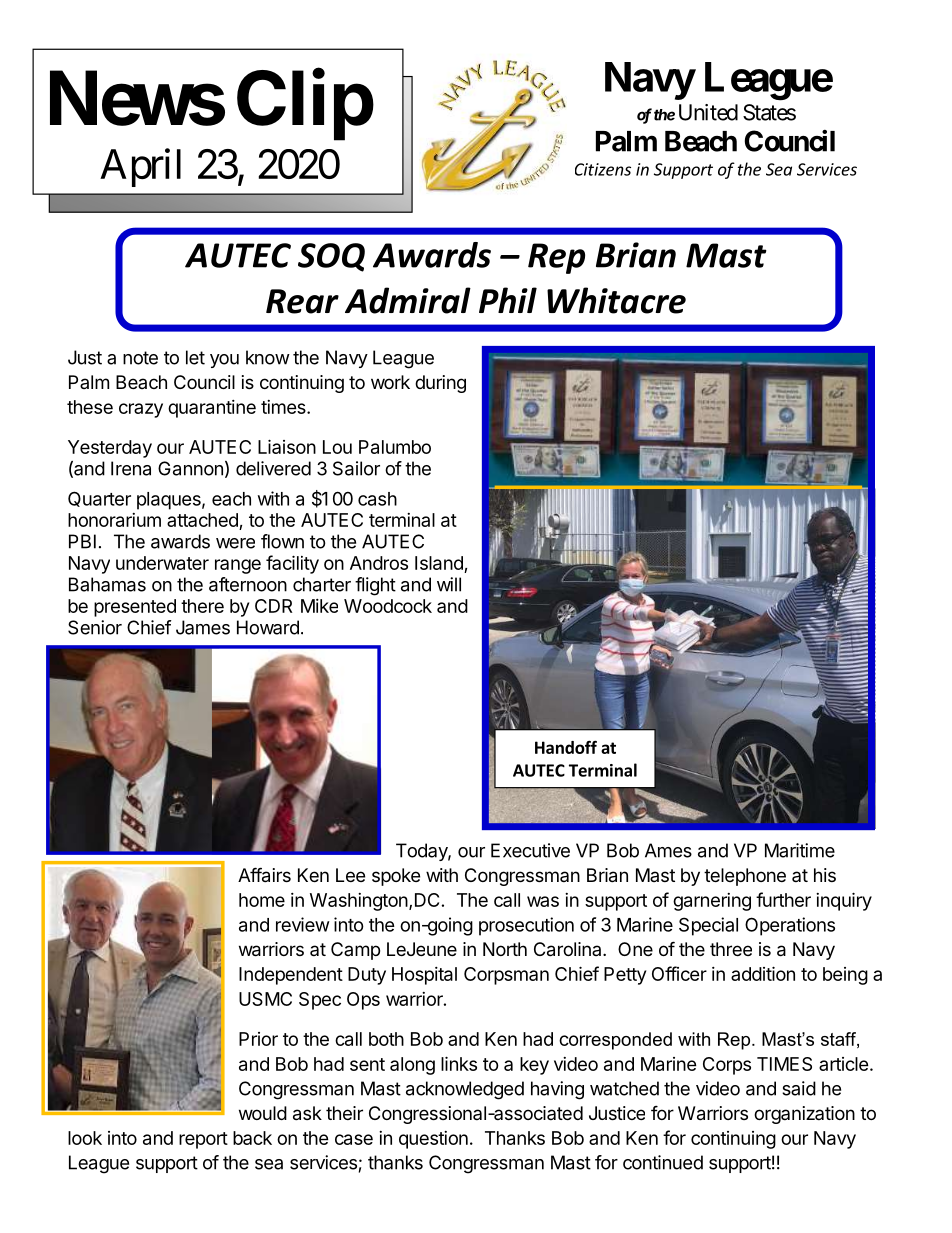 Image resolution: width=952 pixels, height=1233 pixels. Describe the element at coordinates (203, 1140) in the page. I see `report` at that location.
